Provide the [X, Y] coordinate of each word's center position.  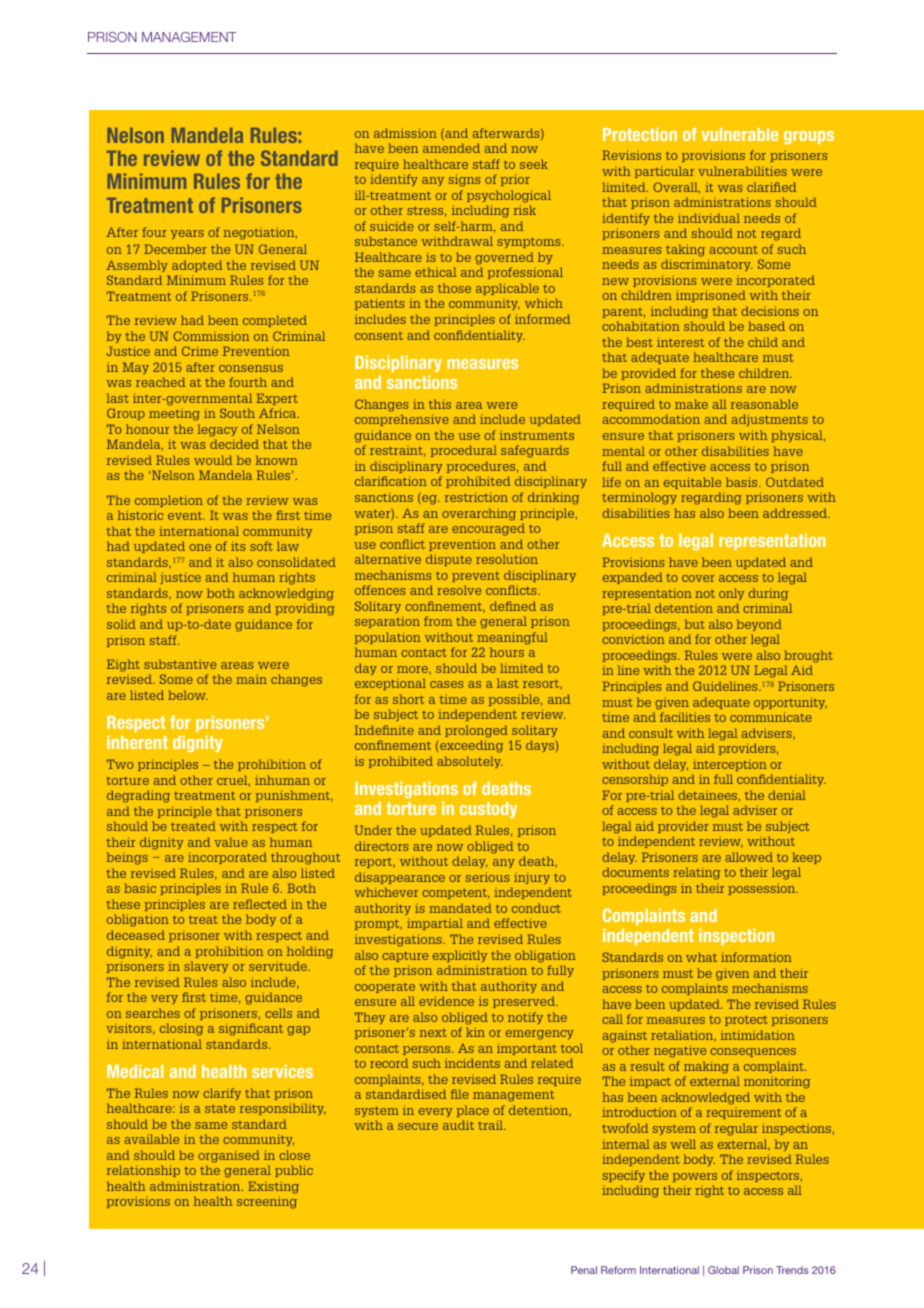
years [187, 234]
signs [464, 180]
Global [723, 1270]
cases [446, 684]
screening [267, 1202]
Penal [584, 1270]
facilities [685, 717]
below [188, 695]
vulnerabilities [742, 171]
